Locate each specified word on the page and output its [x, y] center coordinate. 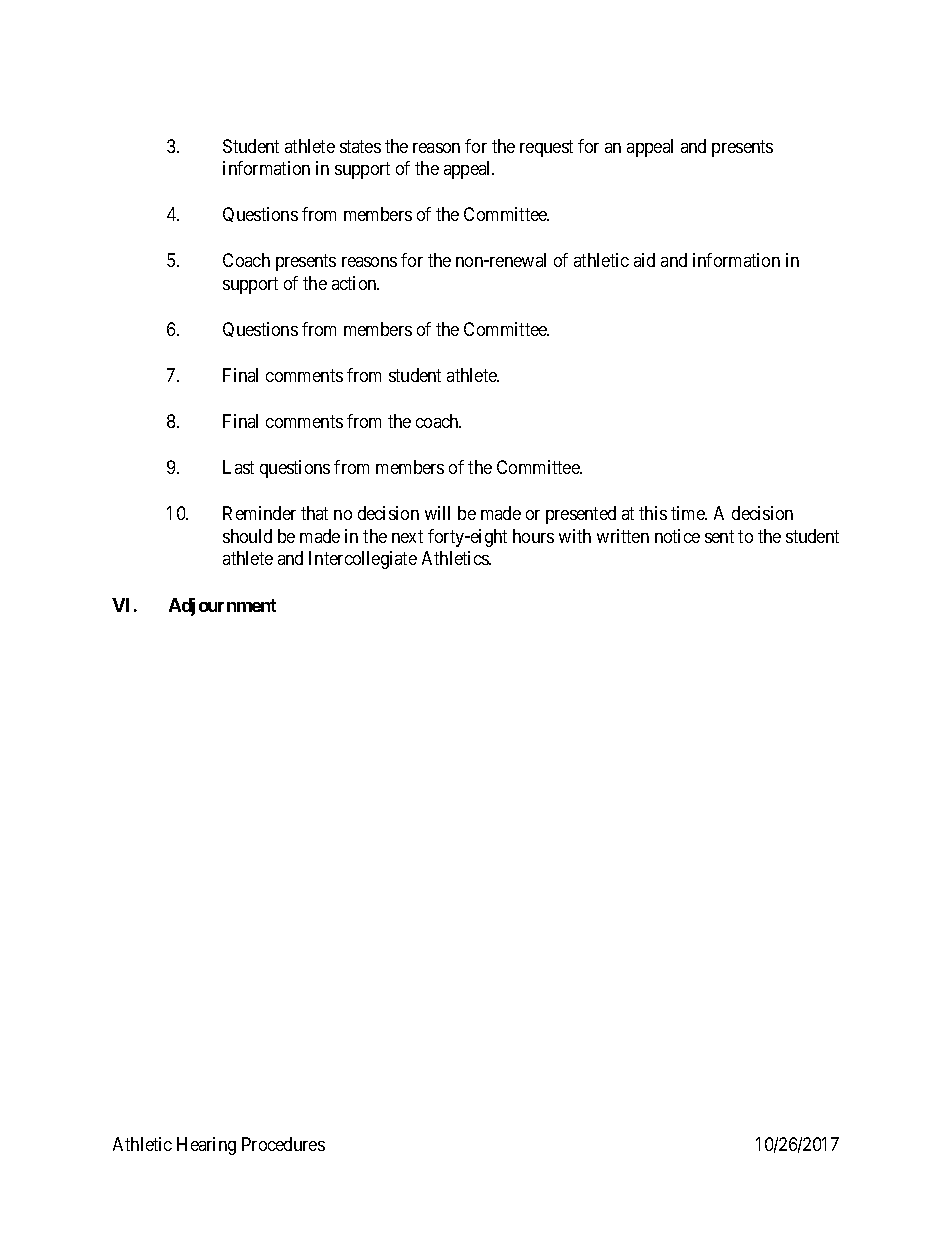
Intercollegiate [363, 560]
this [653, 513]
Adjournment [222, 607]
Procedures [283, 1144]
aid [644, 260]
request [546, 148]
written [623, 536]
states [360, 146]
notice [677, 536]
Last [238, 467]
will [437, 513]
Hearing [206, 1146]
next [407, 536]
